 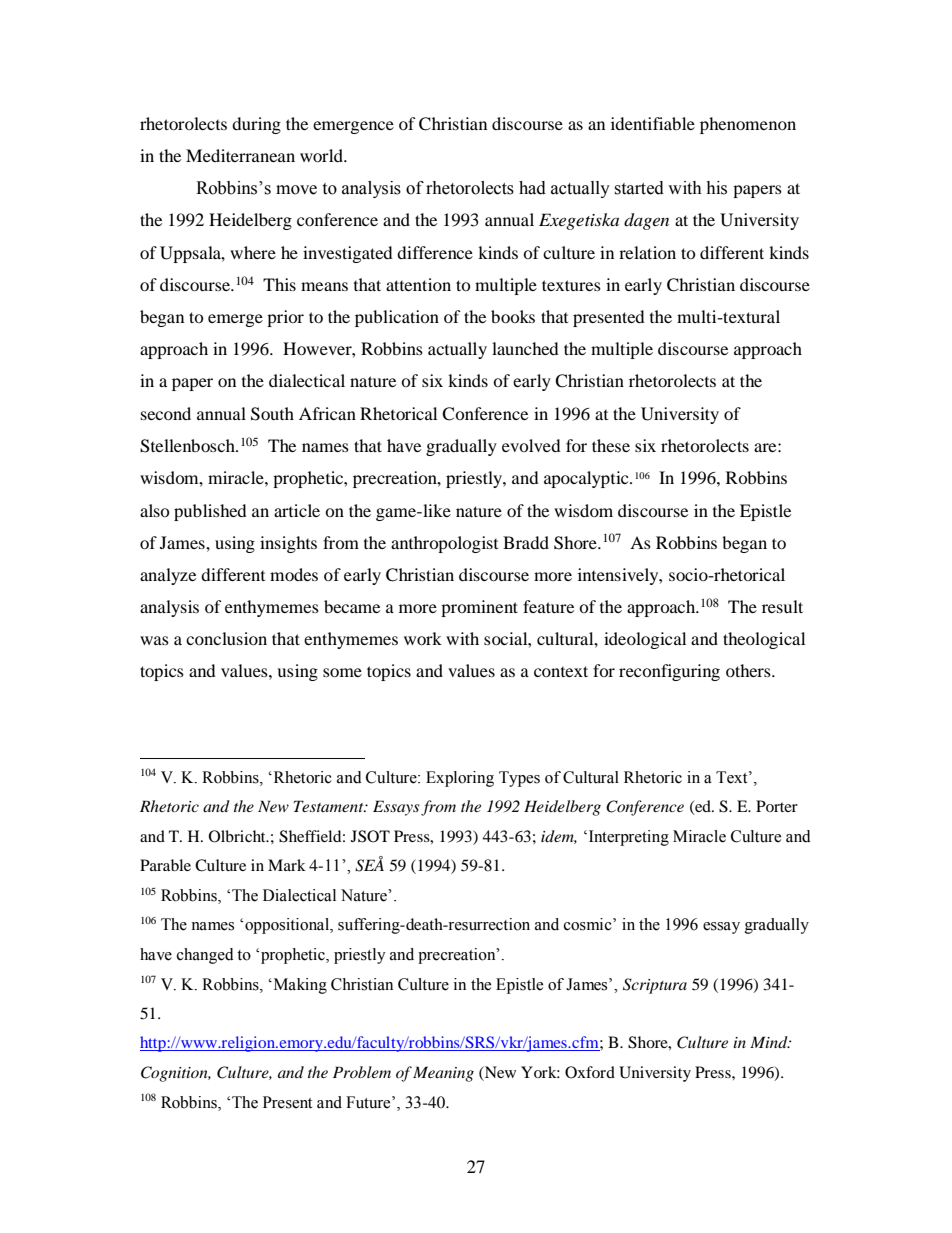 I want to click on South, so click(x=272, y=414).
